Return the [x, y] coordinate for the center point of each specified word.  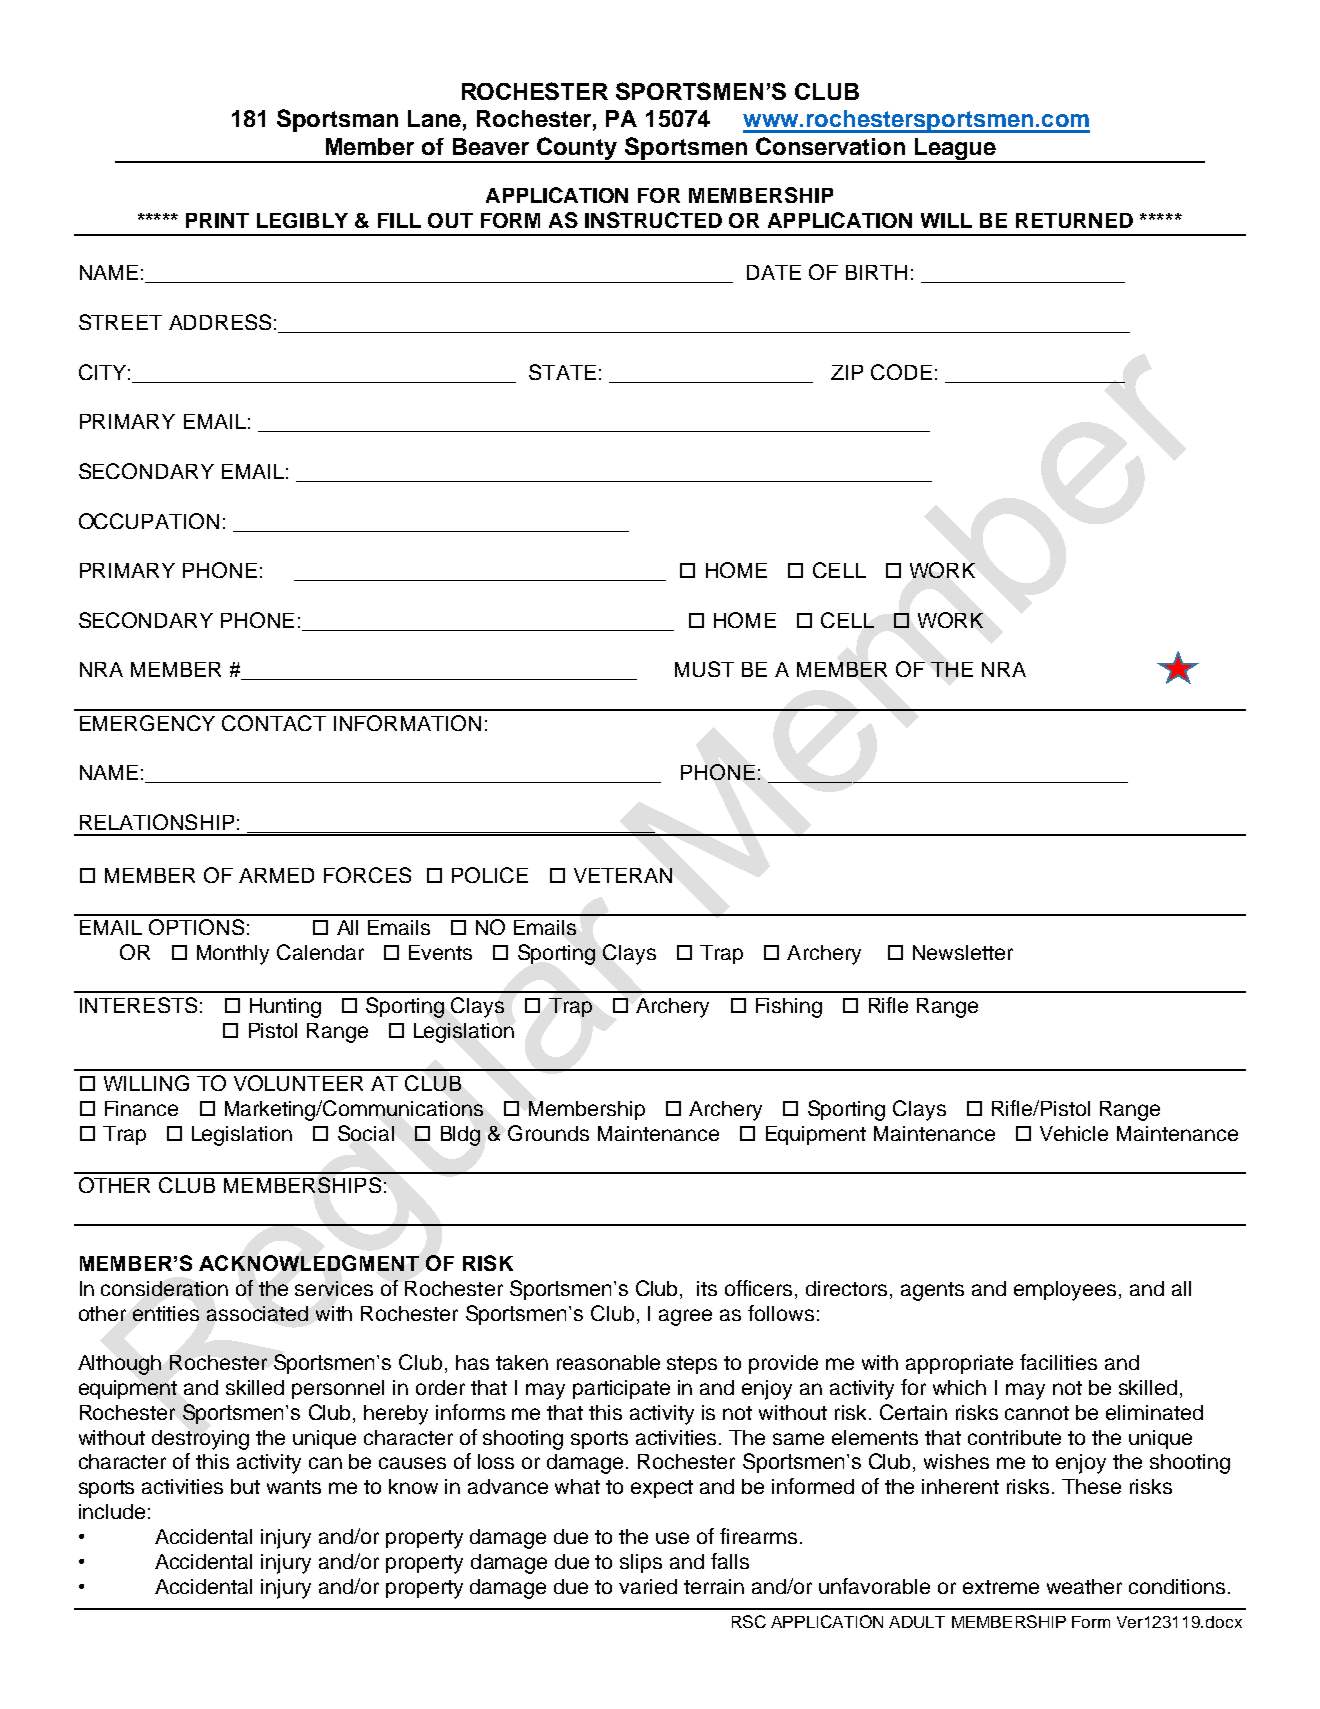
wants [294, 1487]
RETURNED [1074, 220]
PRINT [217, 220]
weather [1084, 1586]
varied [648, 1586]
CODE [901, 372]
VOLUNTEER [298, 1083]
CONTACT [274, 723]
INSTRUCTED [653, 220]
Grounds [548, 1133]
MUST [704, 669]
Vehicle [1074, 1133]
